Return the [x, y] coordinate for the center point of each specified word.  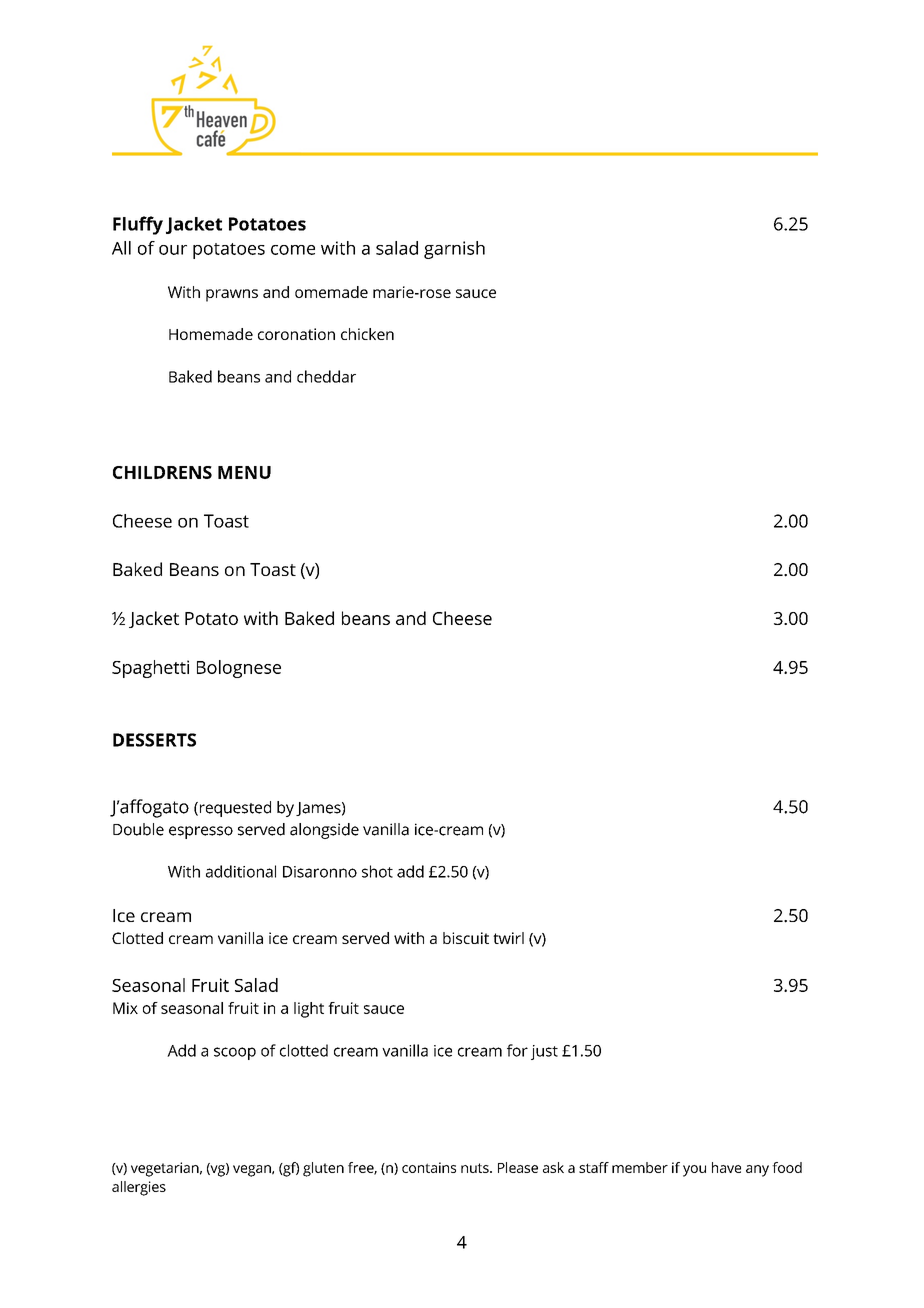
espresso [201, 832]
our [173, 250]
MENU [244, 472]
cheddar [326, 376]
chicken [367, 334]
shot [377, 871]
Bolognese [239, 669]
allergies [139, 1188]
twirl [508, 938]
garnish [454, 250]
